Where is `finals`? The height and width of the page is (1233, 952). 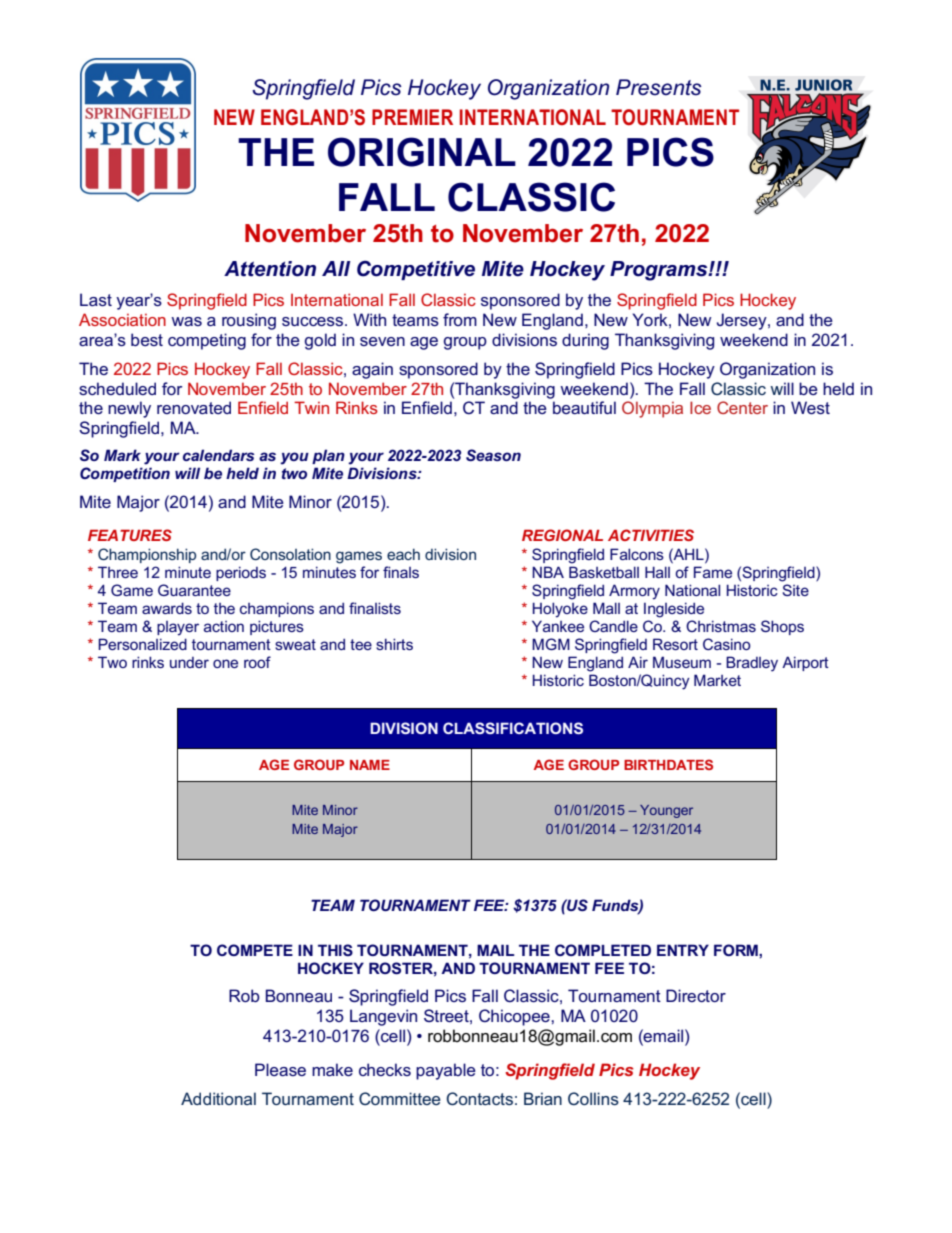
finals is located at coordinates (401, 572).
